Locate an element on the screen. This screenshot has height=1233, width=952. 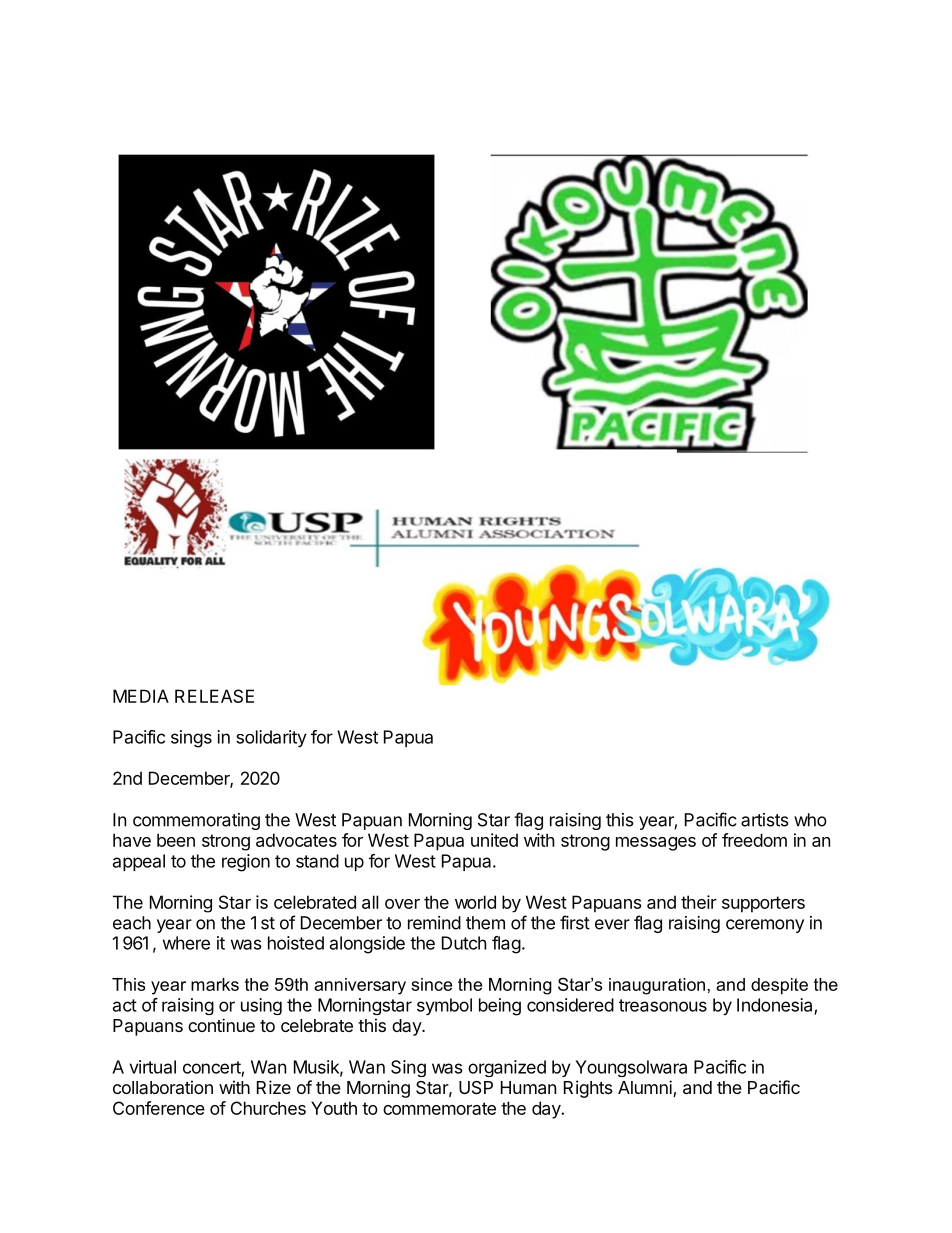
collaboration is located at coordinates (163, 1087).
